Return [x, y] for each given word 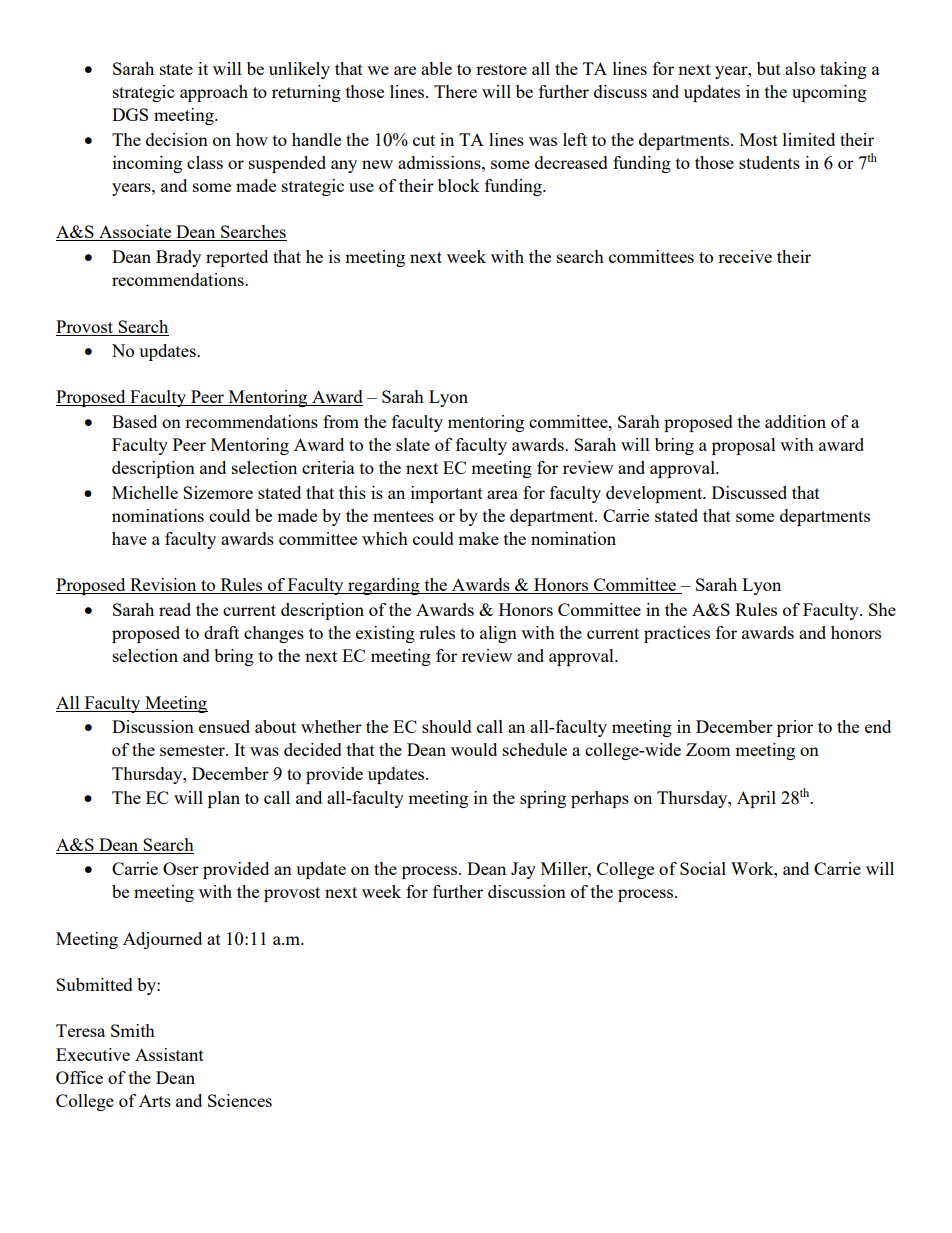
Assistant [169, 1054]
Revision [163, 586]
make [478, 538]
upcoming [829, 93]
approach [214, 93]
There [455, 91]
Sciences [240, 1100]
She [882, 609]
